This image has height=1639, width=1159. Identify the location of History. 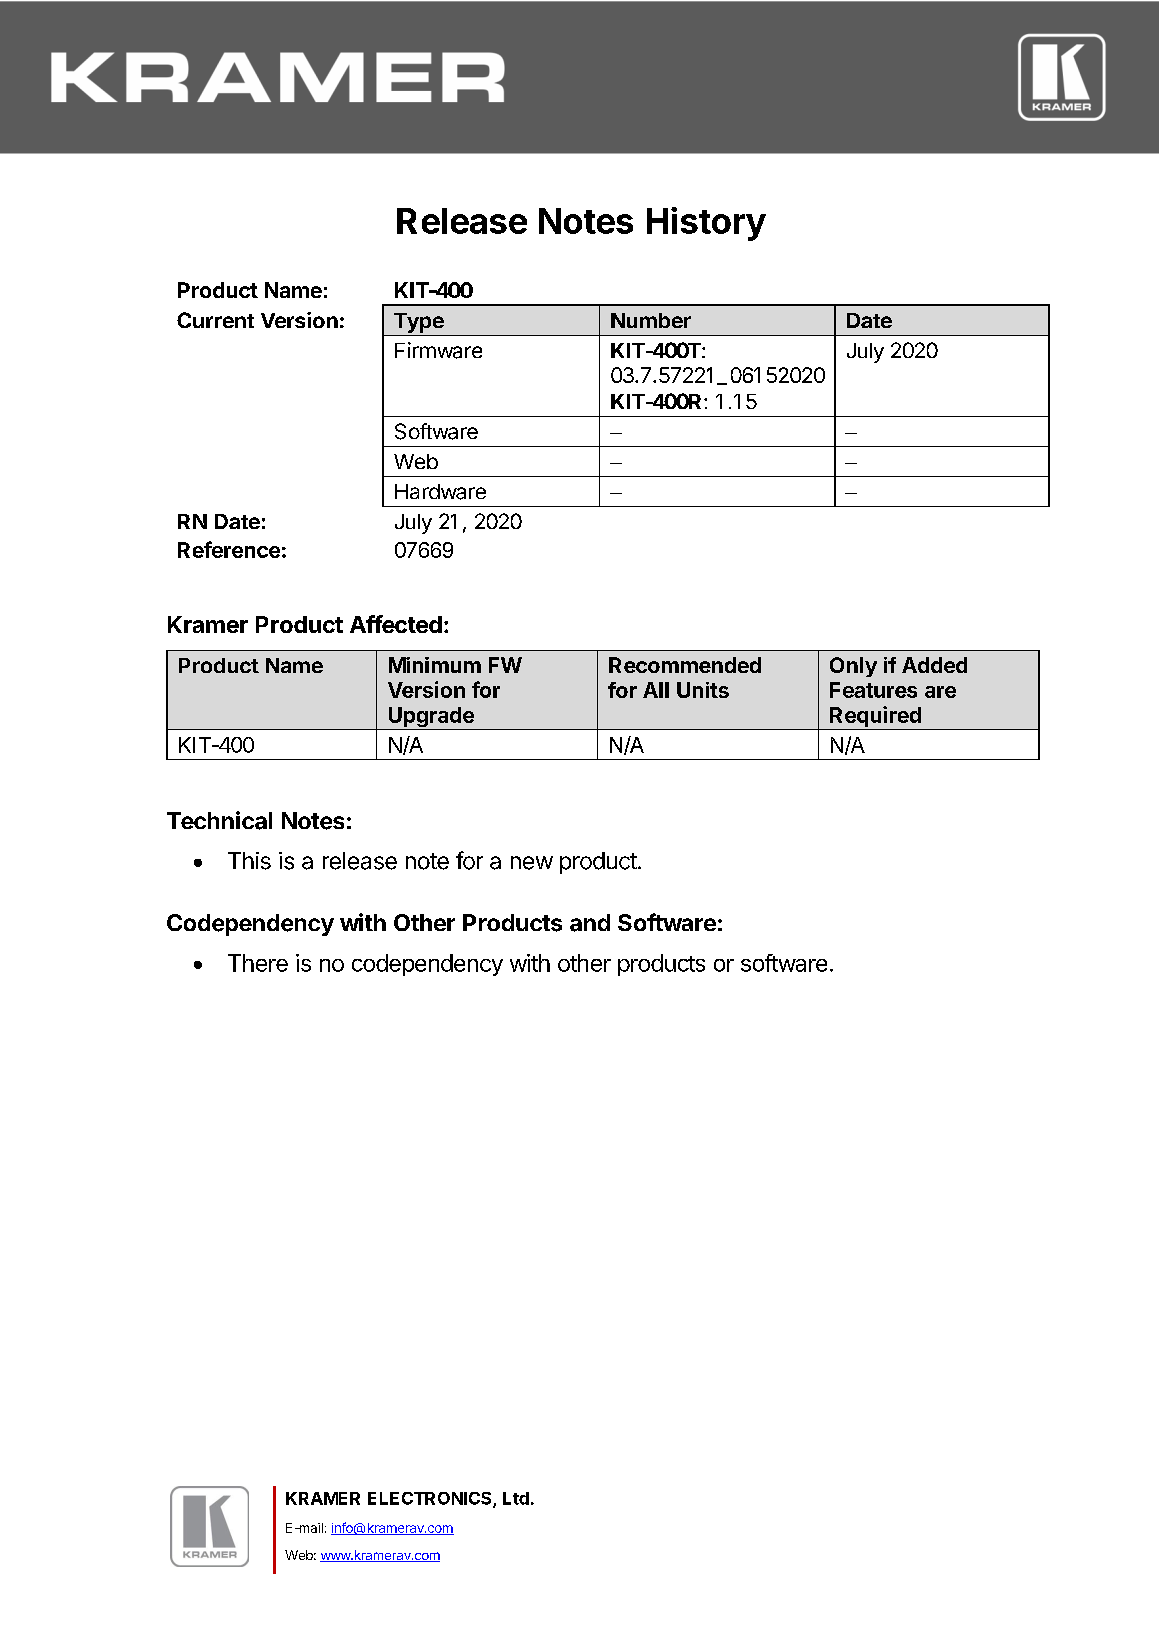
(706, 224).
